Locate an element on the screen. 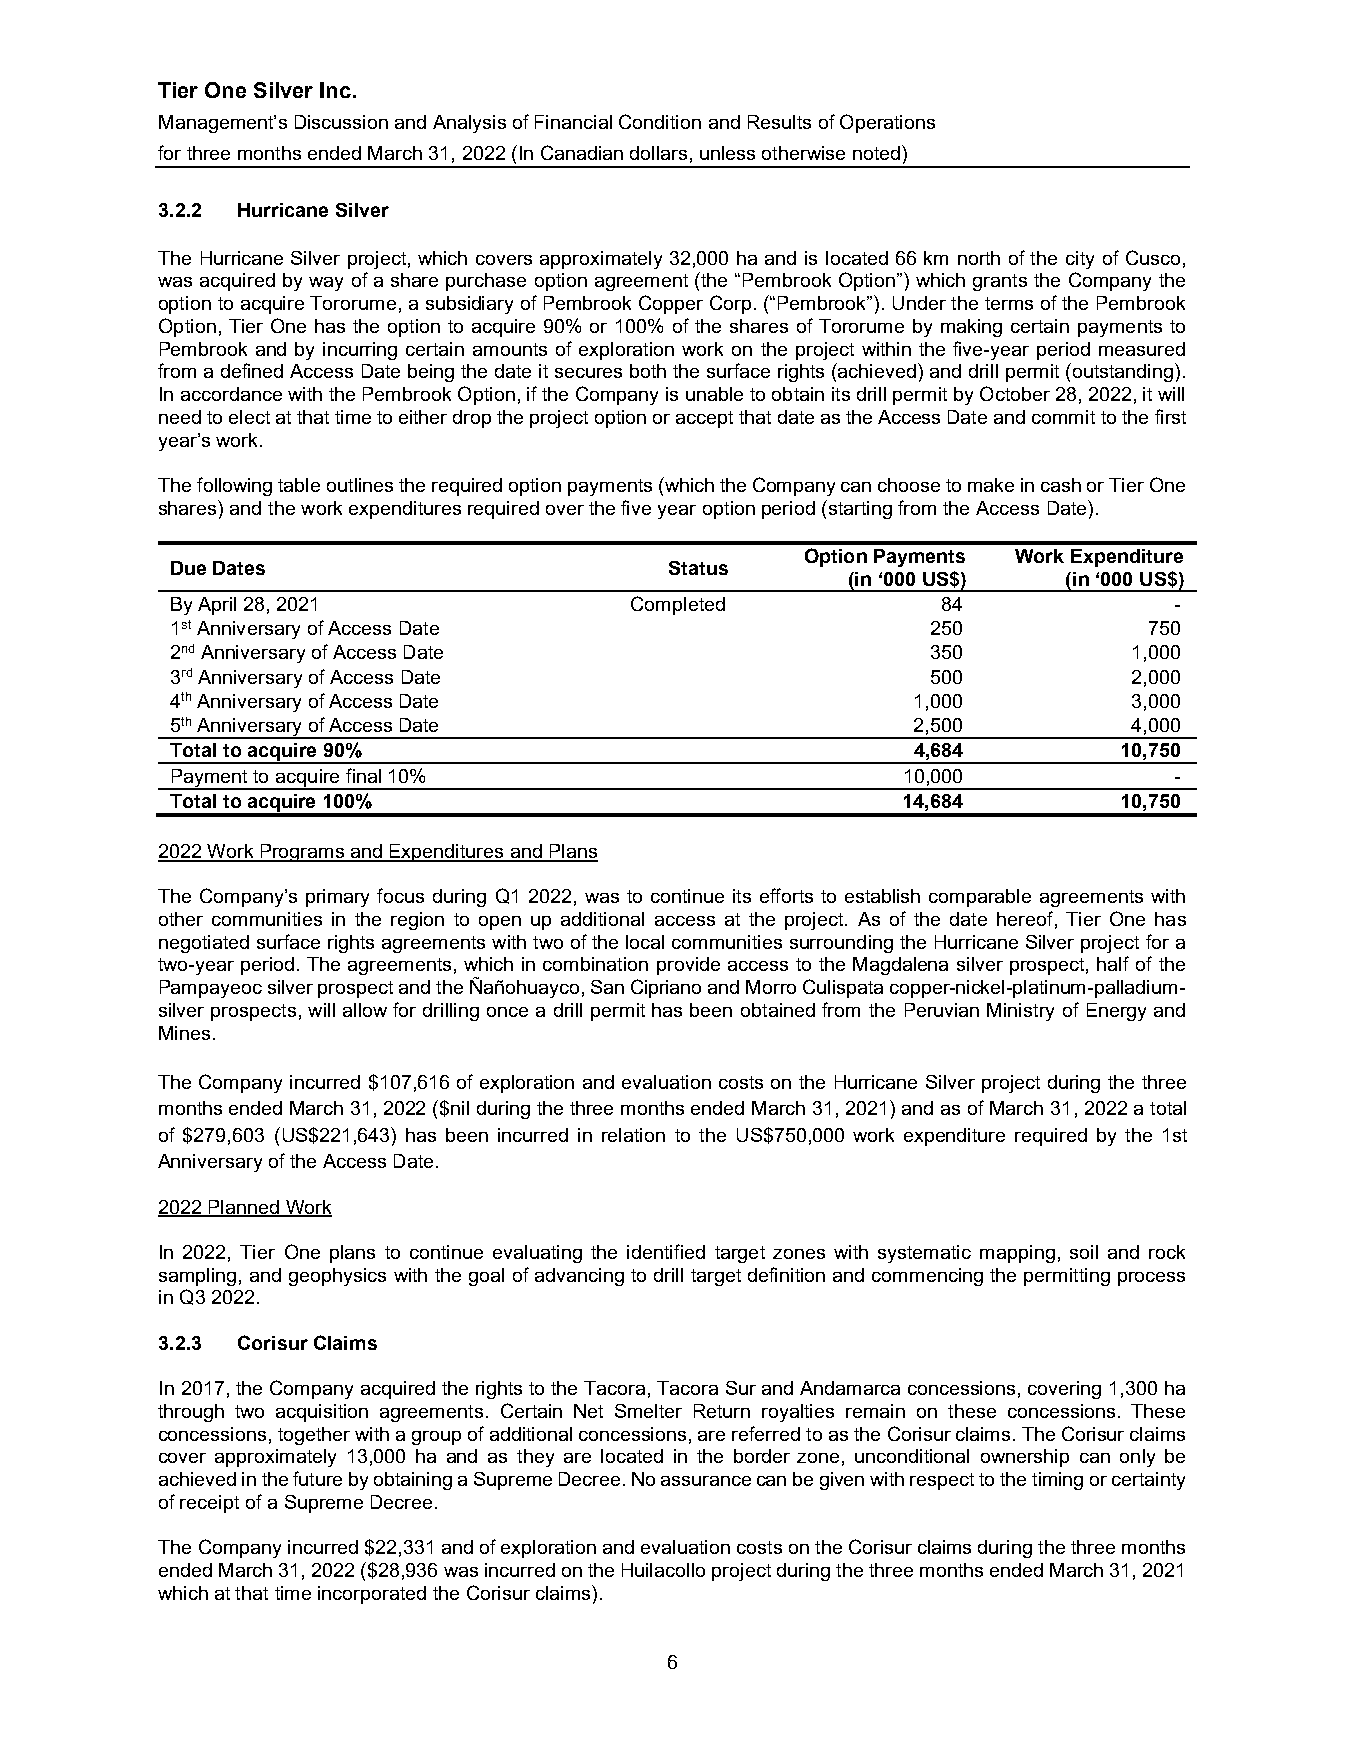  cash is located at coordinates (1061, 485).
